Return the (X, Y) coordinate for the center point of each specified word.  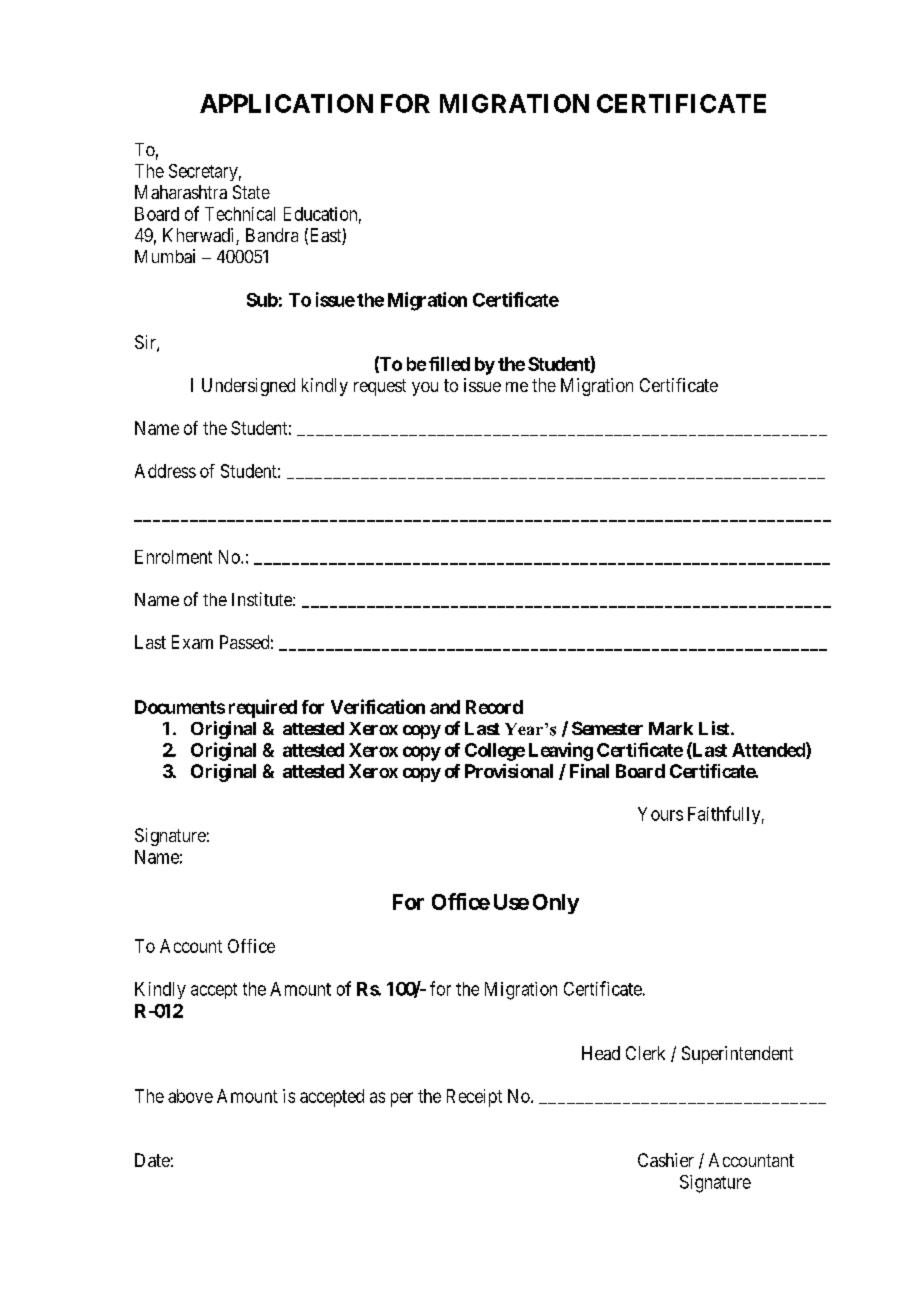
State (251, 192)
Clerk (645, 1053)
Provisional (509, 771)
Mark (671, 728)
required (263, 708)
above (190, 1096)
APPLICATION (286, 103)
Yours (660, 814)
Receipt (474, 1098)
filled (449, 363)
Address (165, 471)
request (380, 387)
